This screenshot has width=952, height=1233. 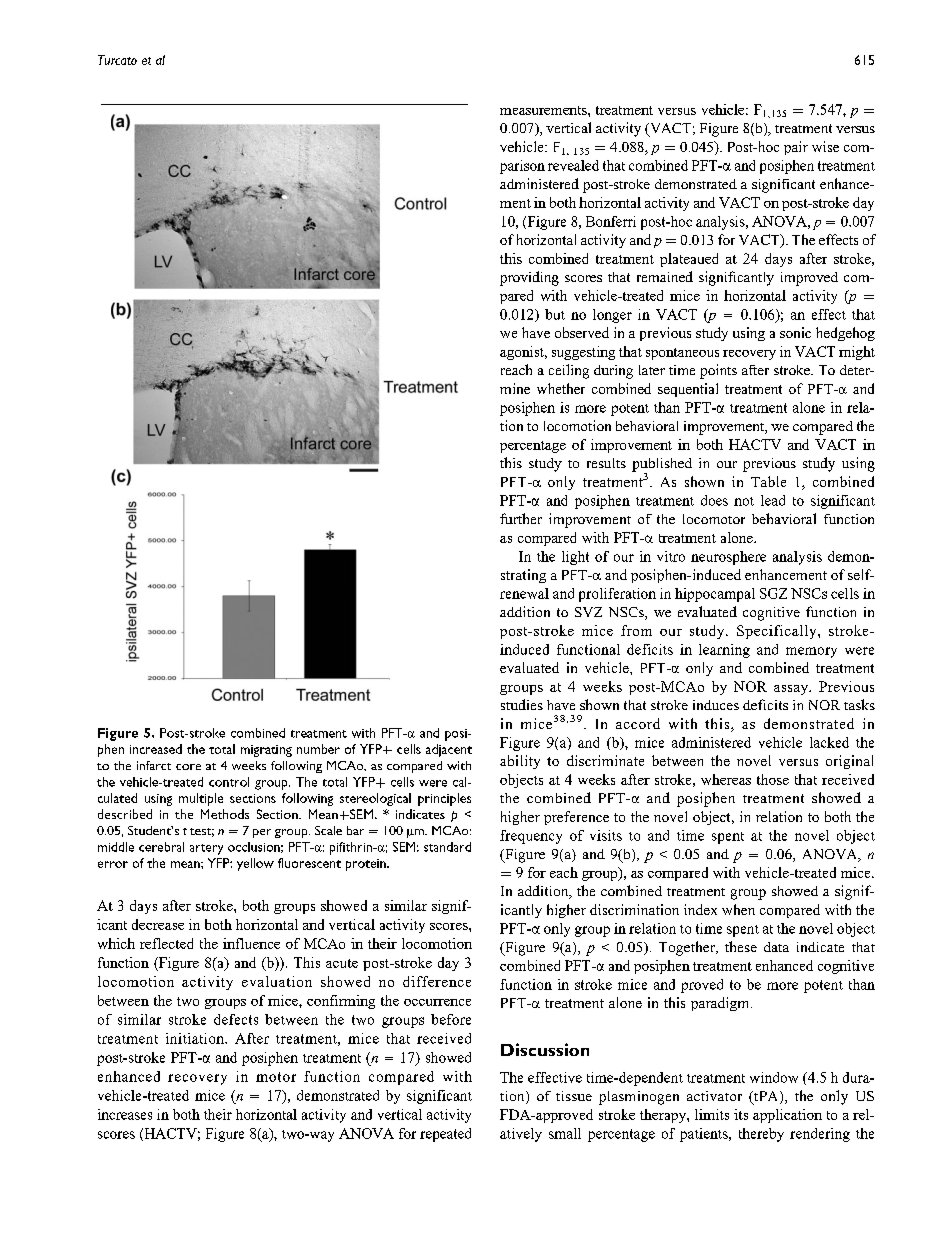 I want to click on principles, so click(x=444, y=799).
